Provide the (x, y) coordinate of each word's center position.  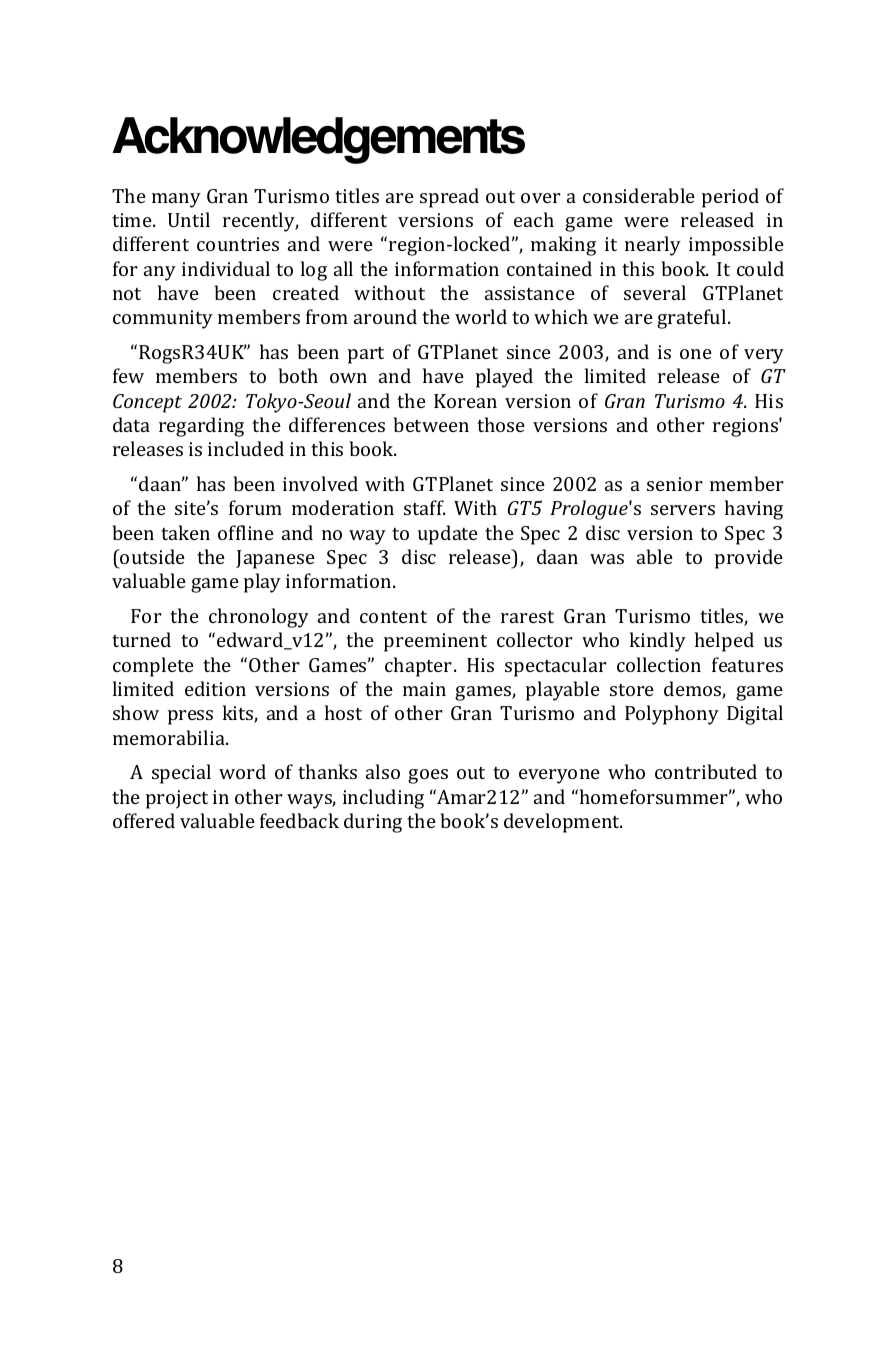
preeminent (435, 642)
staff (424, 507)
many (176, 200)
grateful (693, 319)
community (163, 319)
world (481, 316)
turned (141, 639)
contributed (706, 771)
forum (255, 507)
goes (428, 776)
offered (144, 820)
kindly (658, 642)
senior (675, 484)
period (730, 198)
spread (449, 198)
